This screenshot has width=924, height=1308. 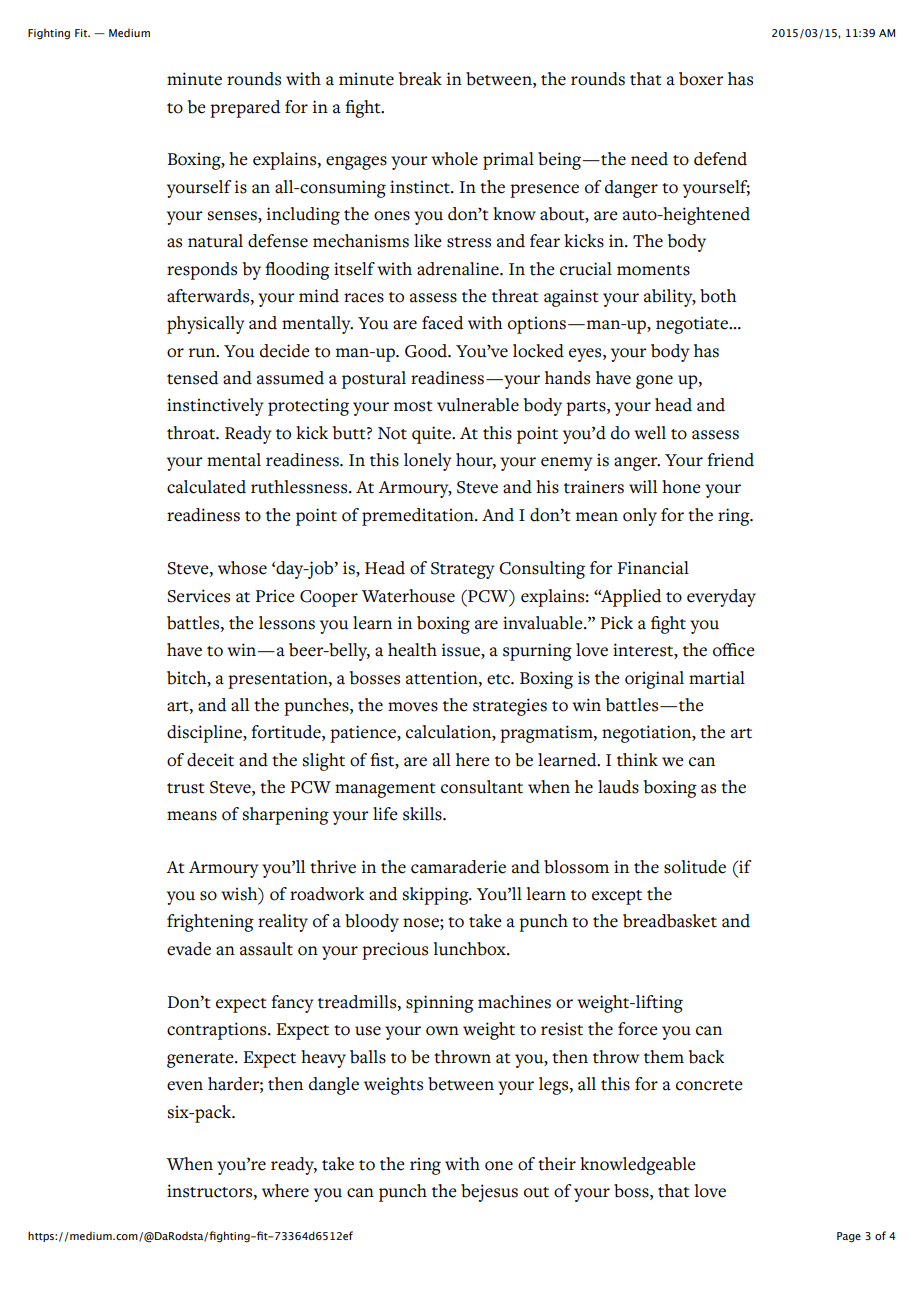 What do you see at coordinates (537, 652) in the screenshot?
I see `spurning` at bounding box center [537, 652].
